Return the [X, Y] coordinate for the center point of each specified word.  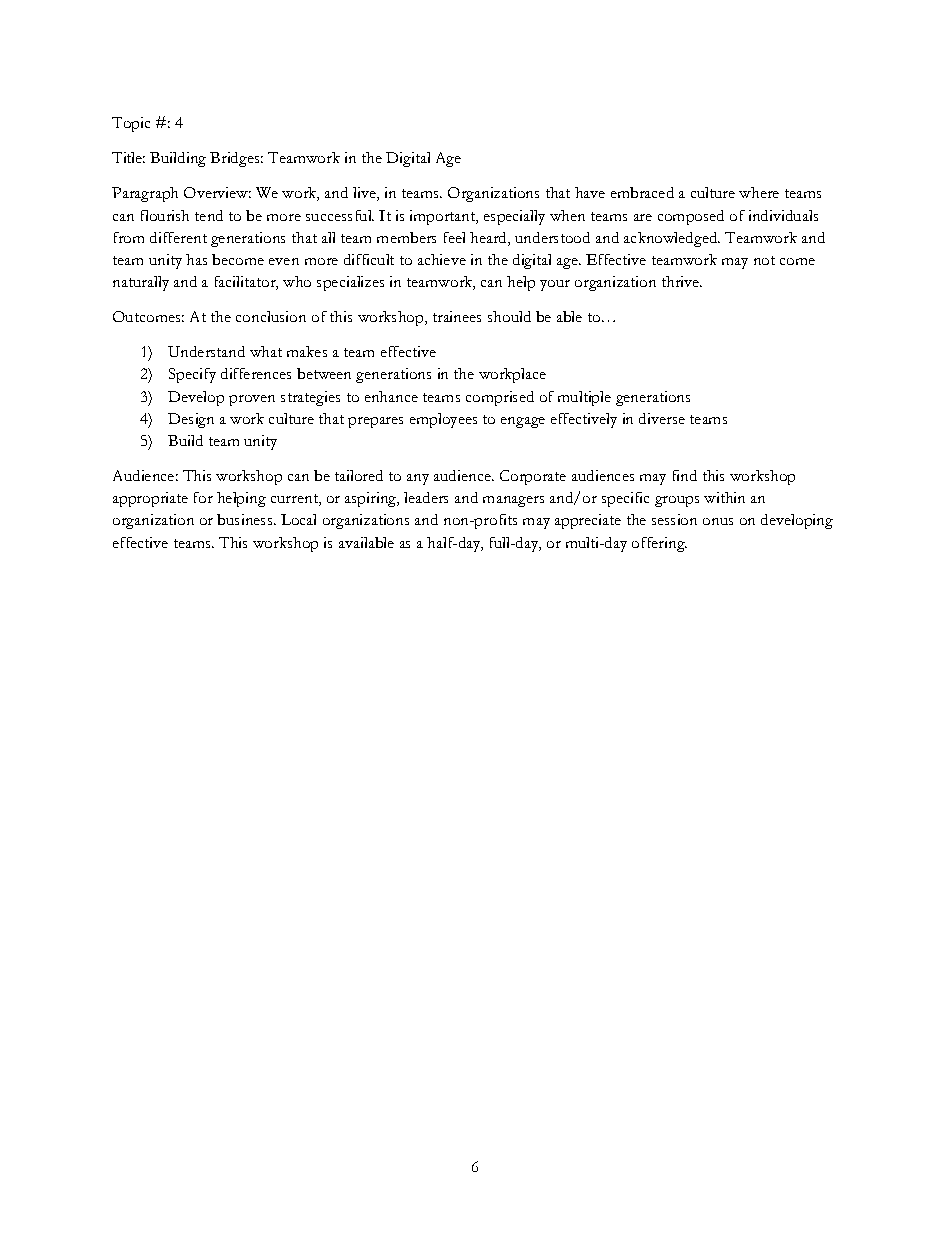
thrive [681, 281]
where [759, 192]
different [178, 237]
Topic [131, 124]
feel [454, 237]
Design [191, 420]
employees [443, 420]
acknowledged [672, 239]
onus [718, 521]
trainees [457, 316]
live [365, 194]
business [246, 519]
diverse [662, 418]
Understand [206, 351]
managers [513, 501]
